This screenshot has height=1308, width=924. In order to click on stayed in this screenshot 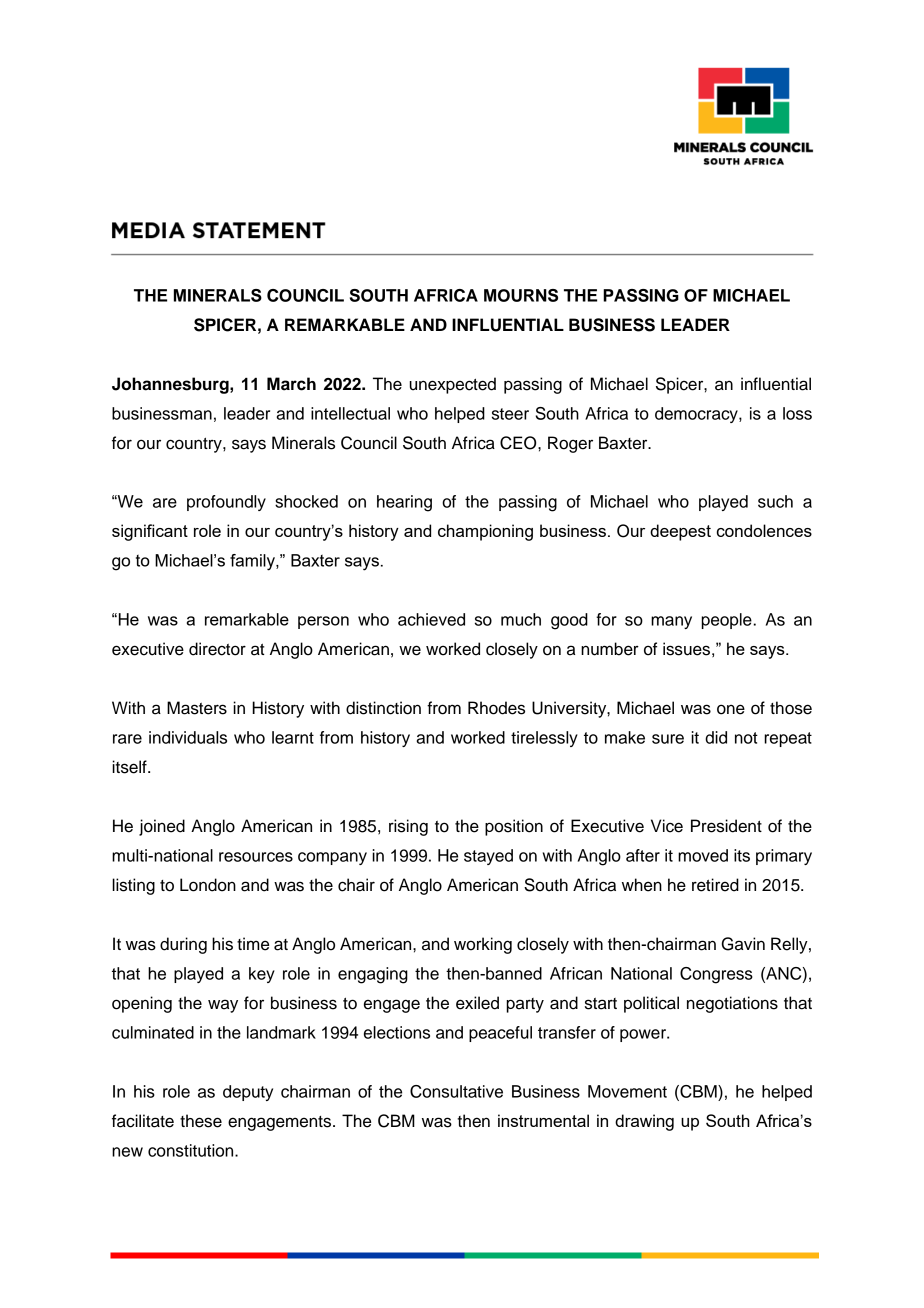, I will do `click(488, 857)`.
